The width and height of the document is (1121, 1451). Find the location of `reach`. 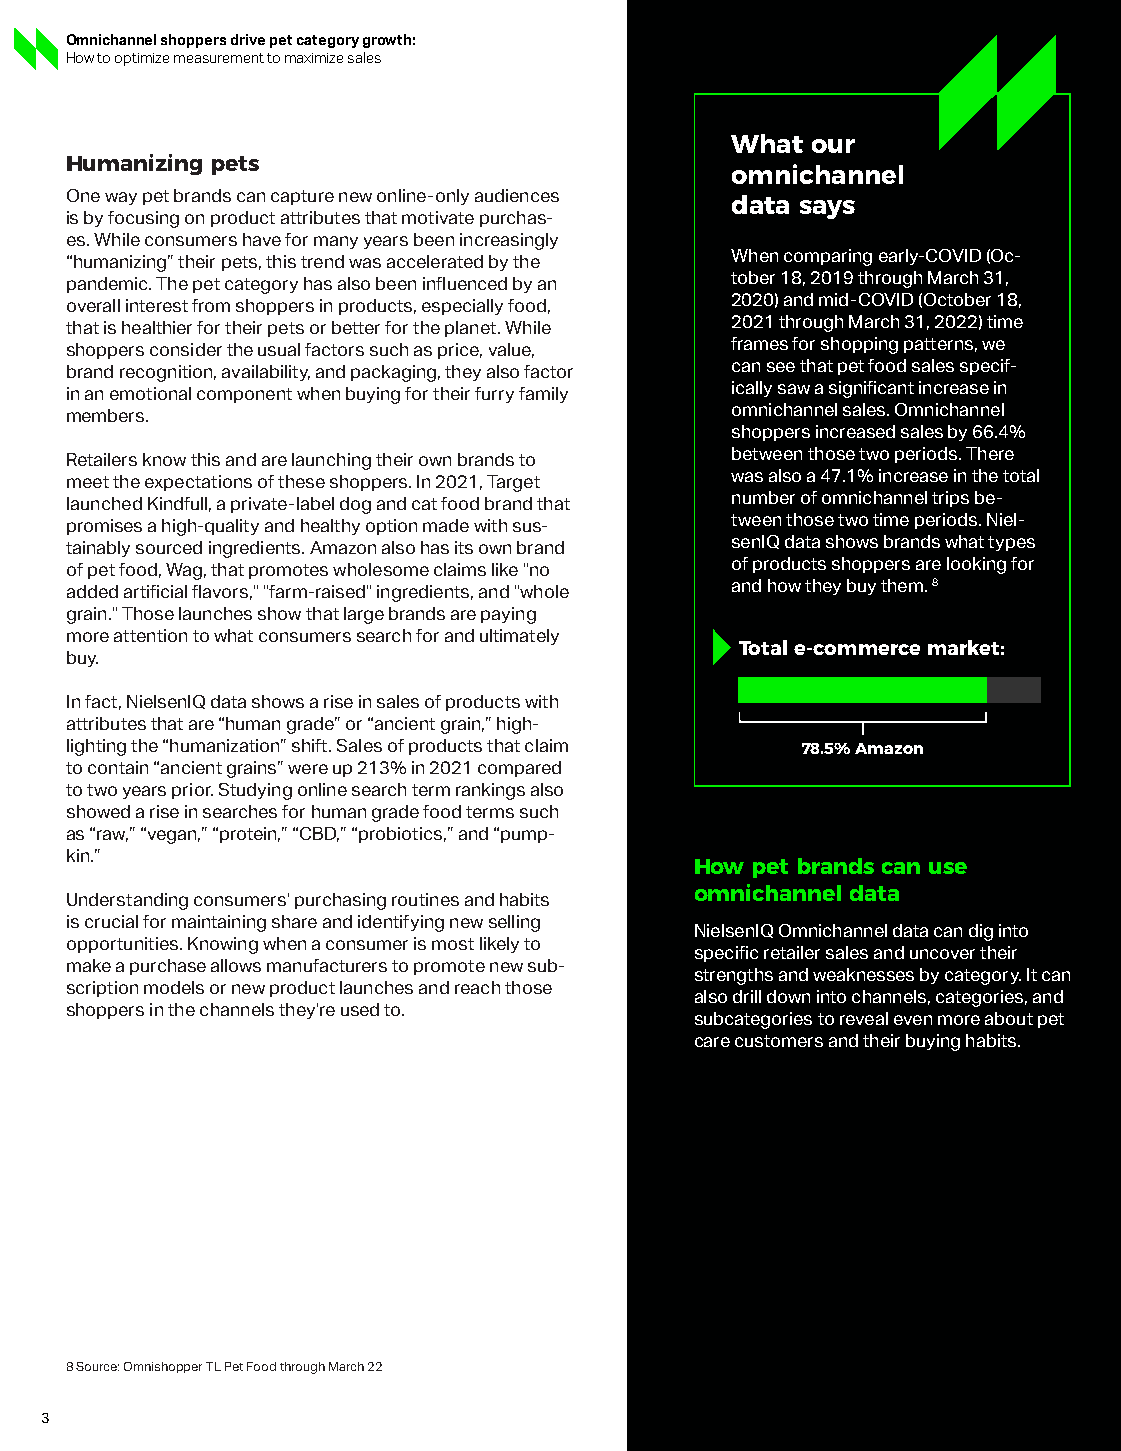

reach is located at coordinates (477, 987).
